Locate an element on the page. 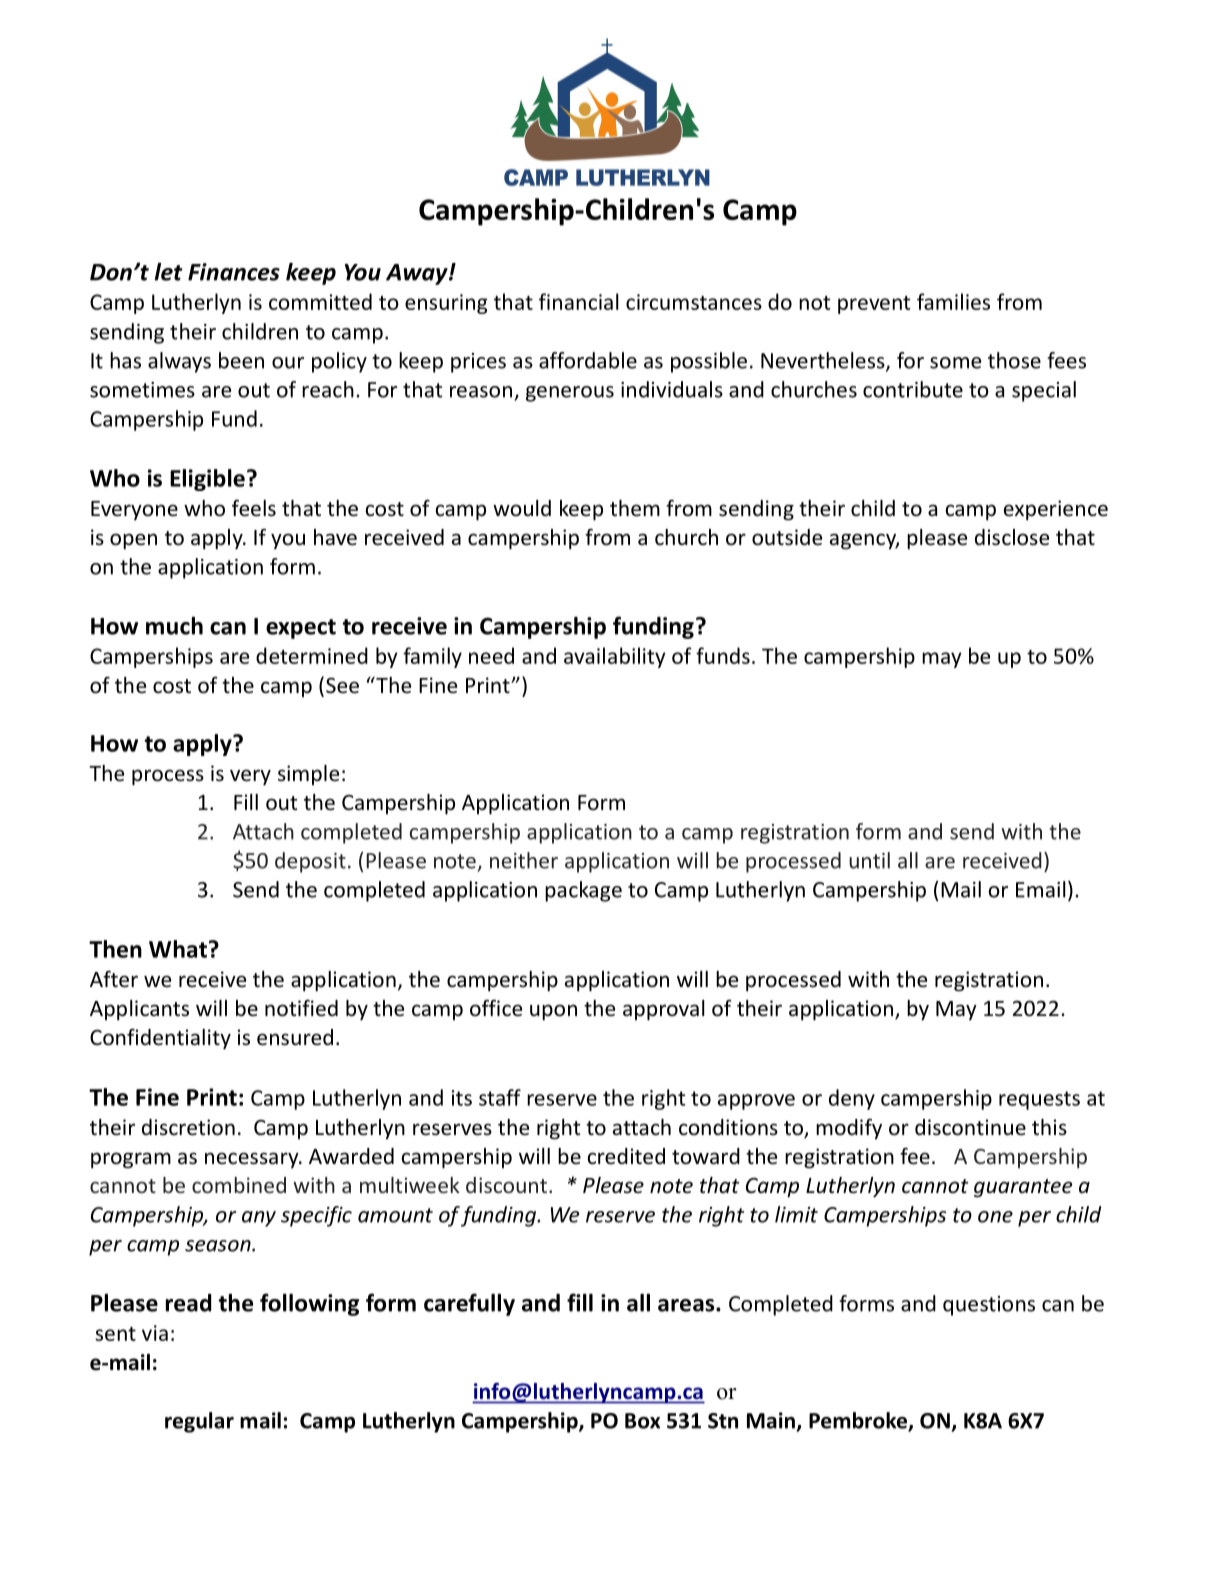 The height and width of the image is (1573, 1215). regular is located at coordinates (199, 1422).
